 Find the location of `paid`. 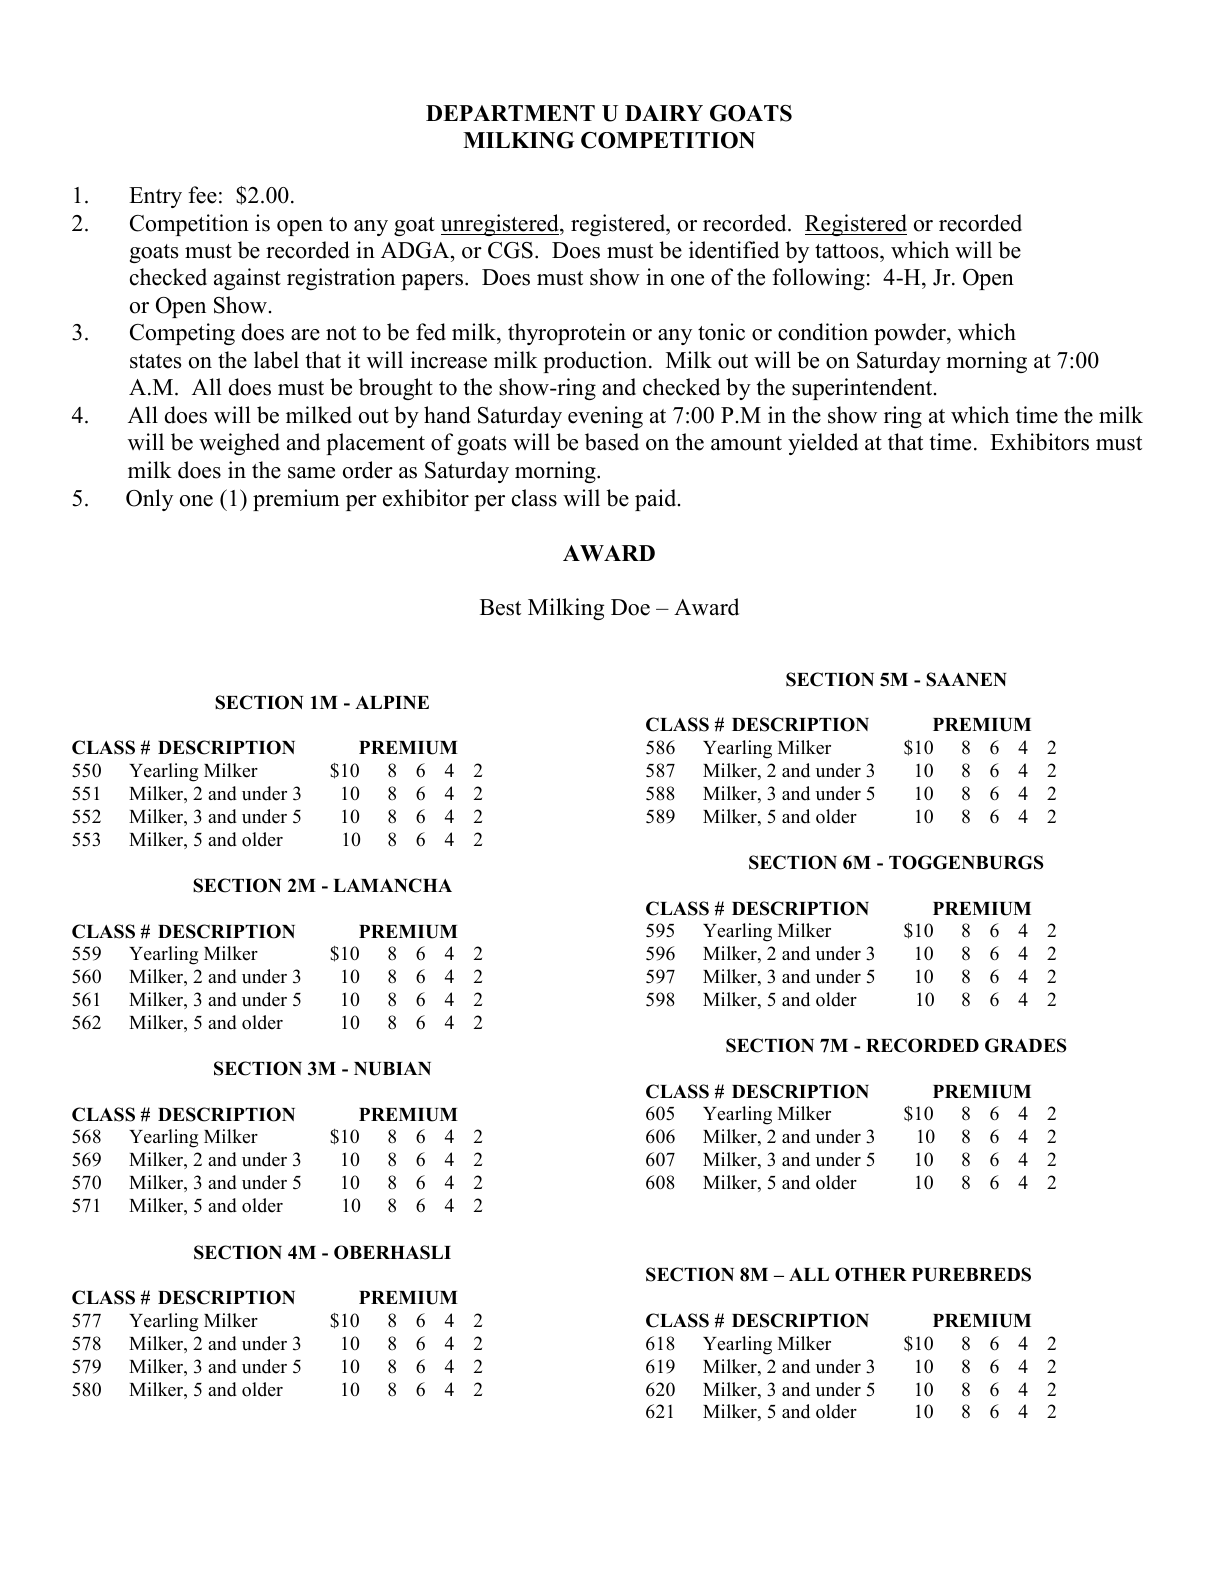

paid is located at coordinates (657, 500).
